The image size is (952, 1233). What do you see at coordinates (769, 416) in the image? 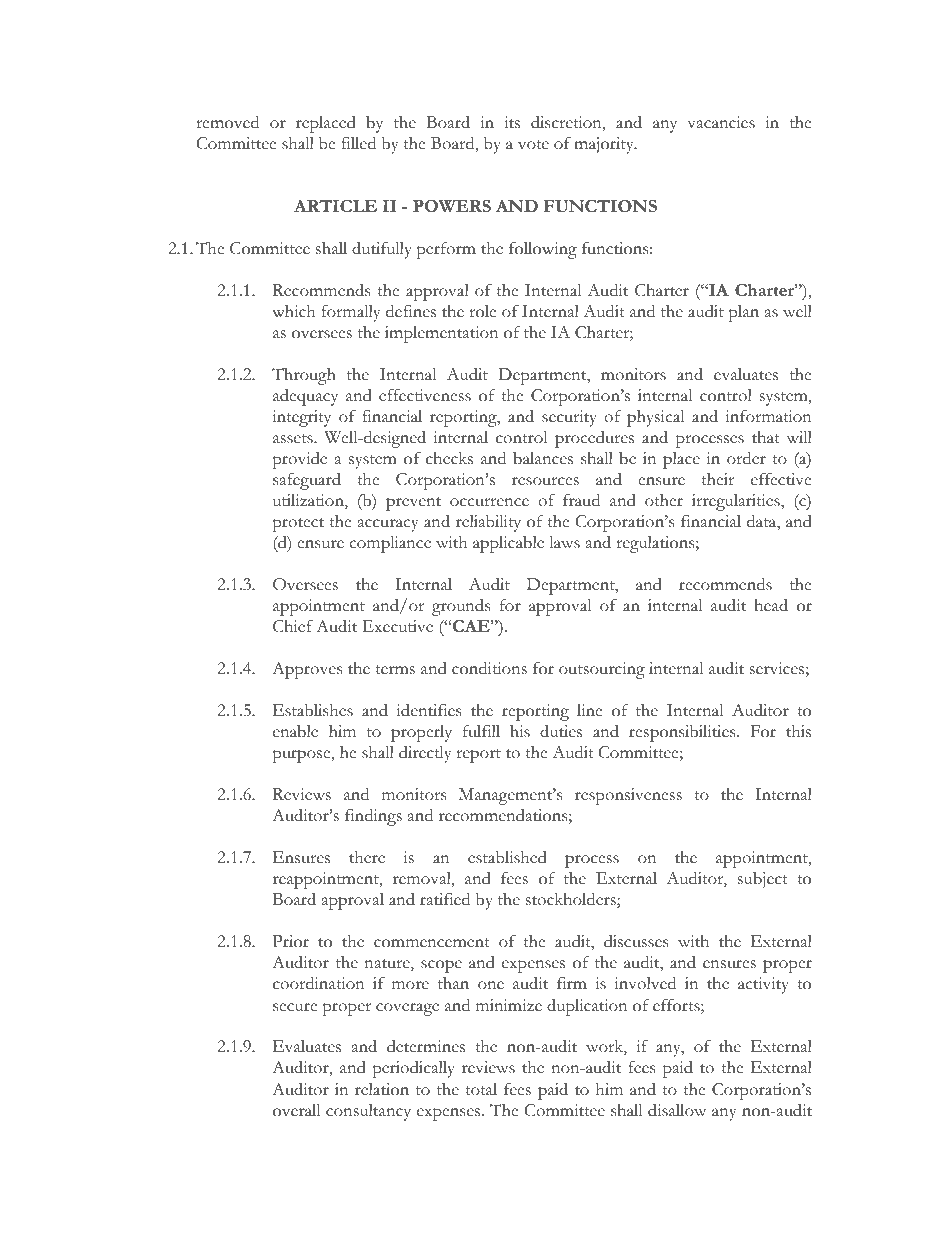
I see `information` at bounding box center [769, 416].
